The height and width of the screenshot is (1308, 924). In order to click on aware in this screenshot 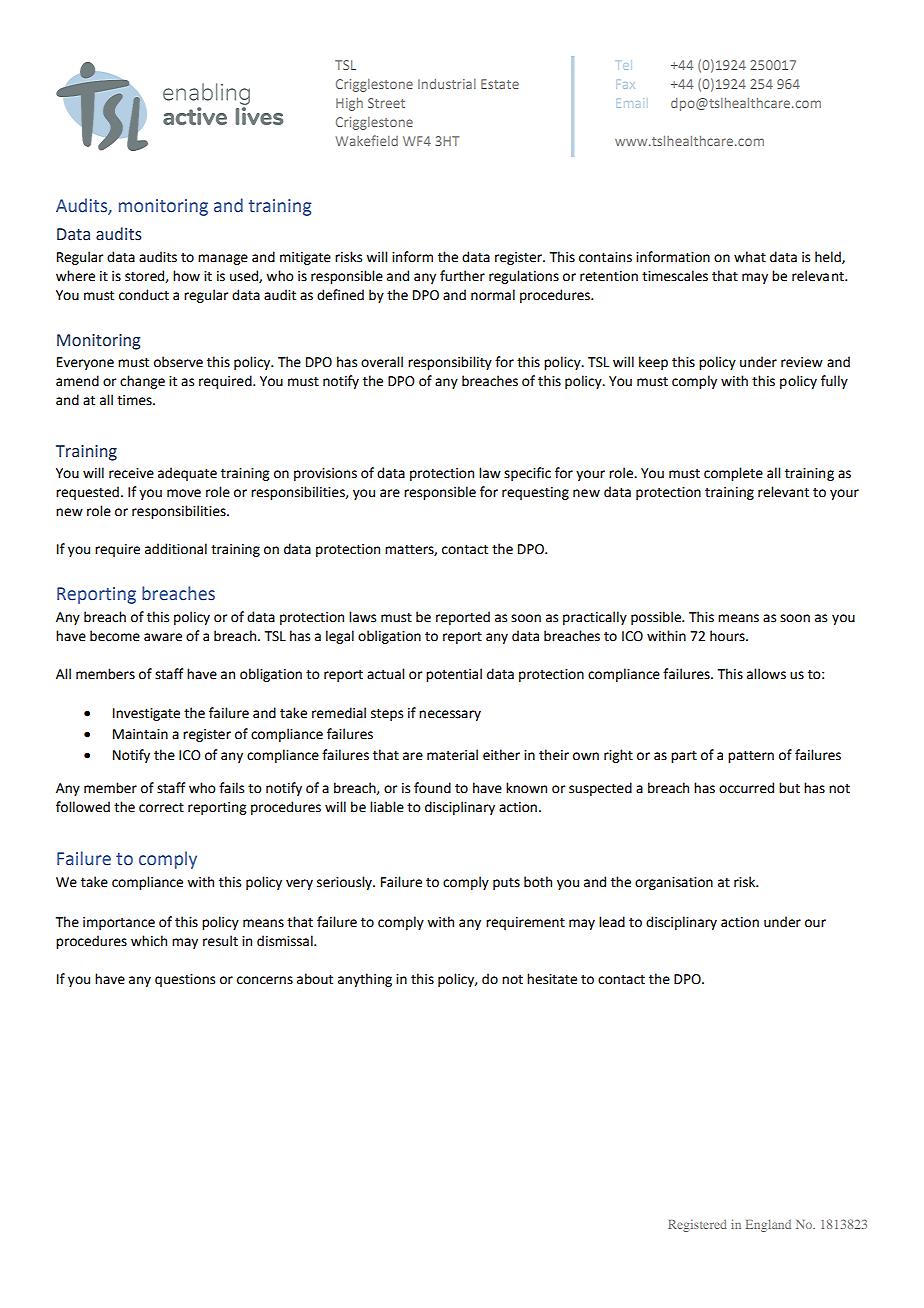, I will do `click(163, 637)`.
